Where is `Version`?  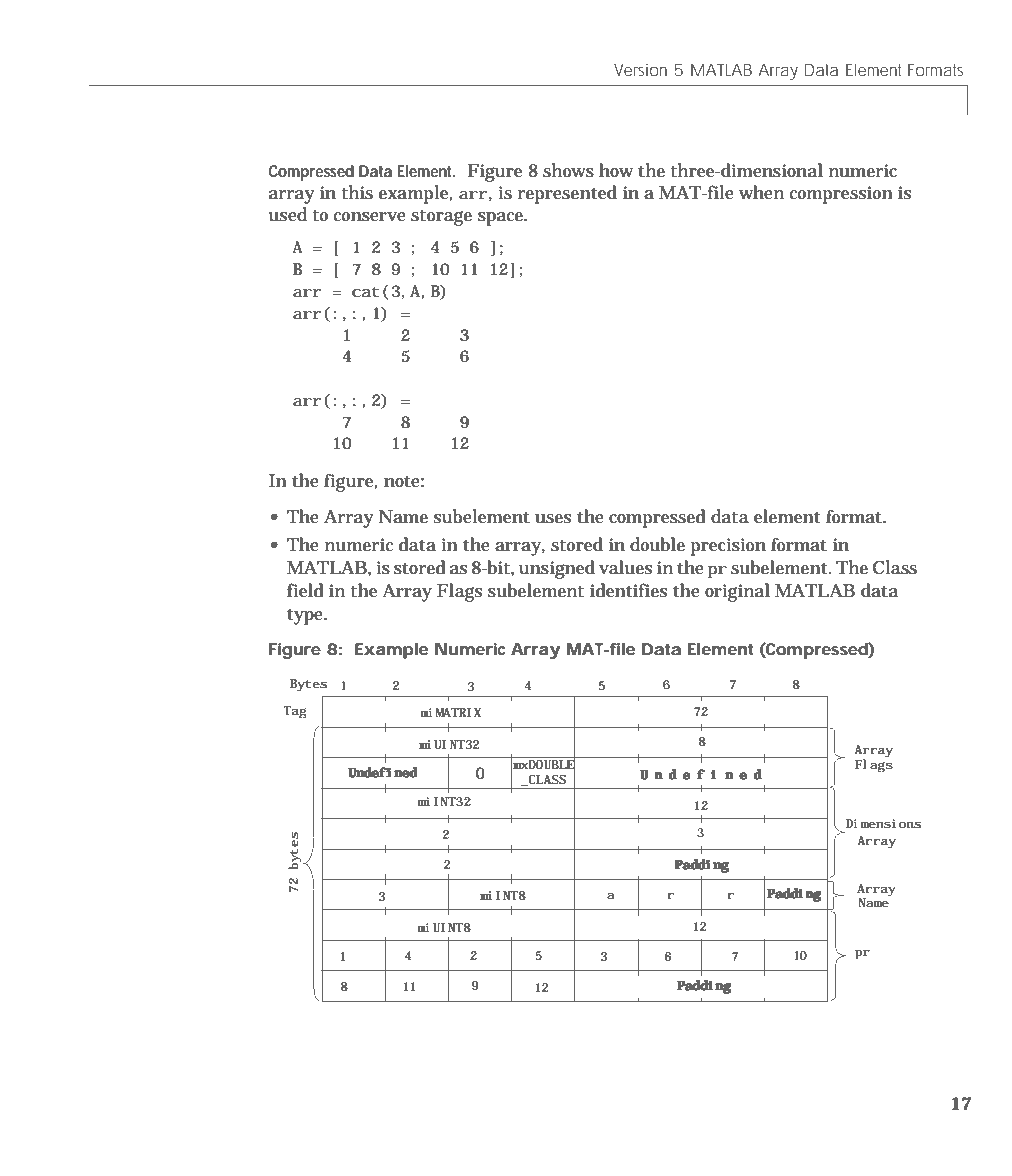 Version is located at coordinates (640, 70).
